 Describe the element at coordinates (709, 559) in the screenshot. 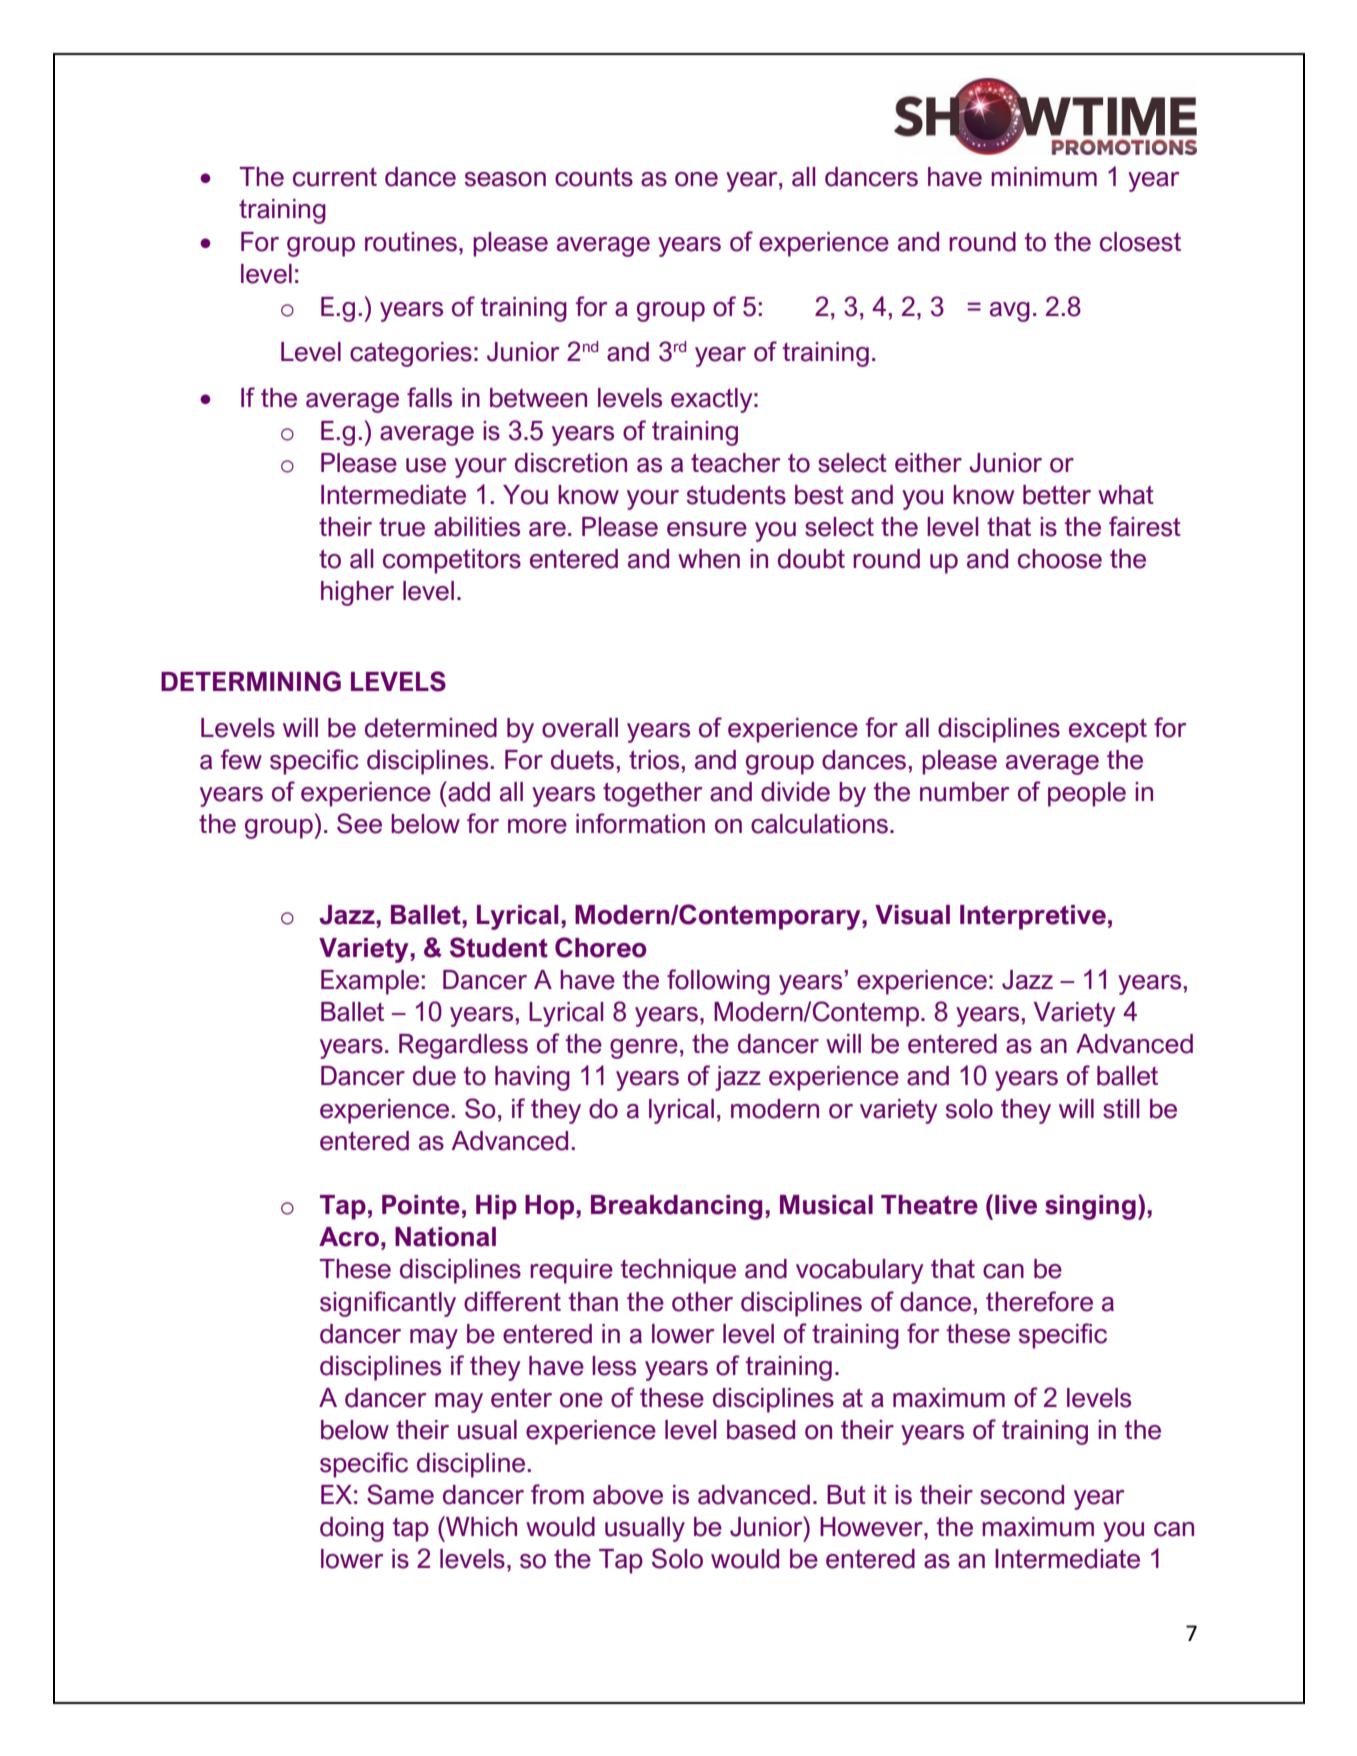

I see `when` at that location.
